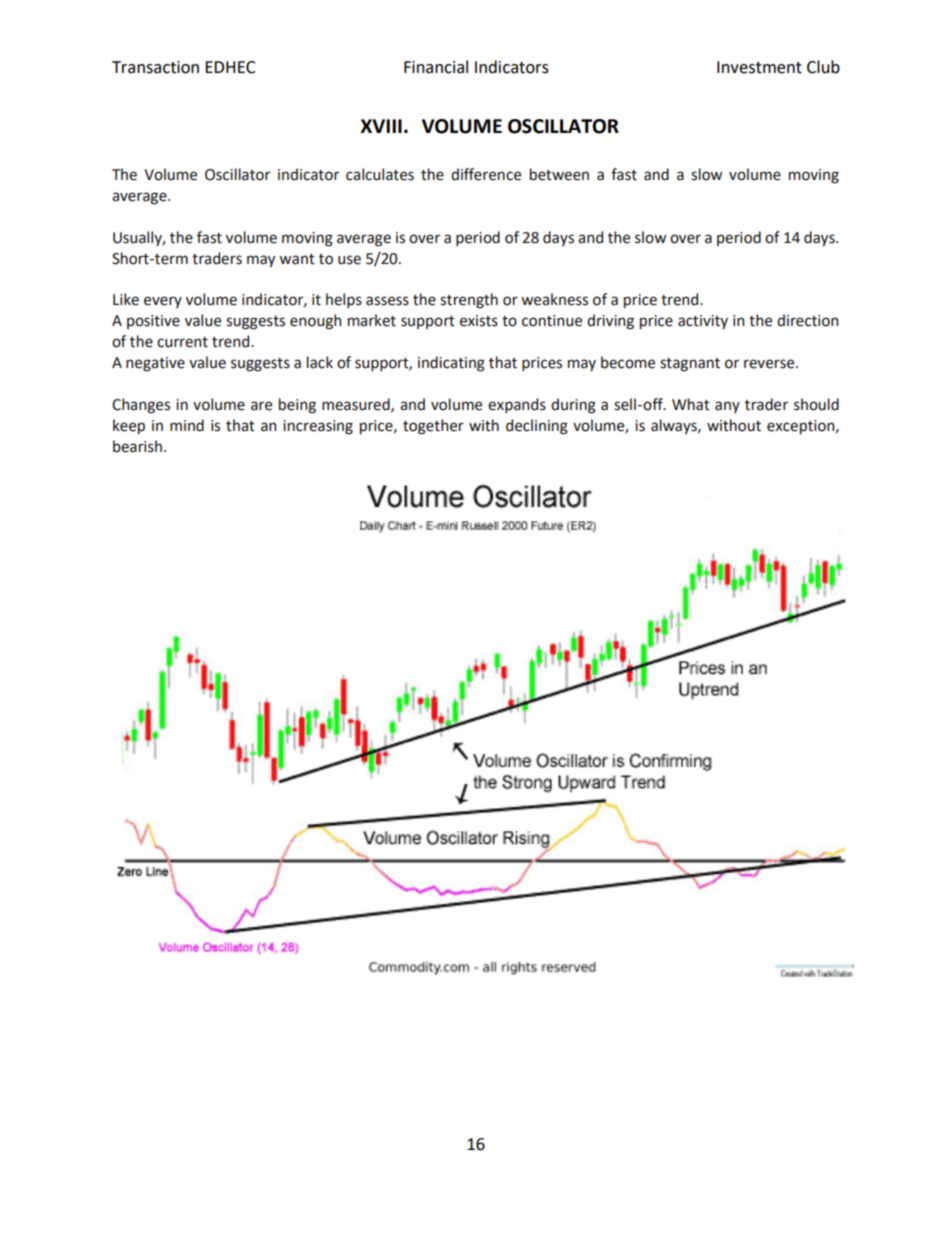 The height and width of the document is (1233, 952). Describe the element at coordinates (436, 67) in the document. I see `Financial` at that location.
